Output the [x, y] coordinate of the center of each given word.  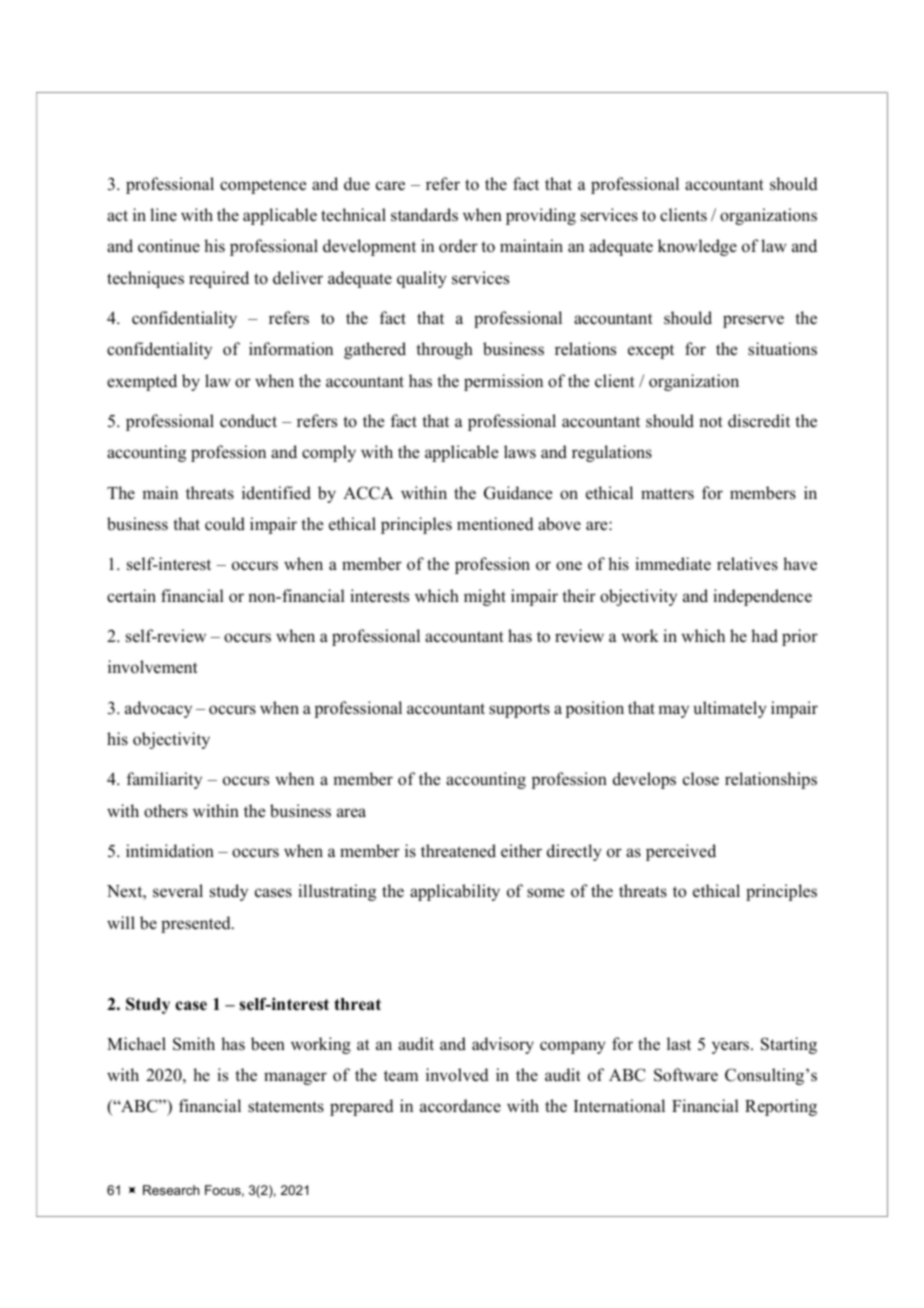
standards [424, 215]
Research [171, 1190]
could [225, 524]
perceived [681, 852]
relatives [747, 564]
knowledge [697, 247]
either [521, 851]
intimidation [170, 851]
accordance [460, 1106]
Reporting [781, 1107]
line [163, 214]
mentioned [495, 524]
